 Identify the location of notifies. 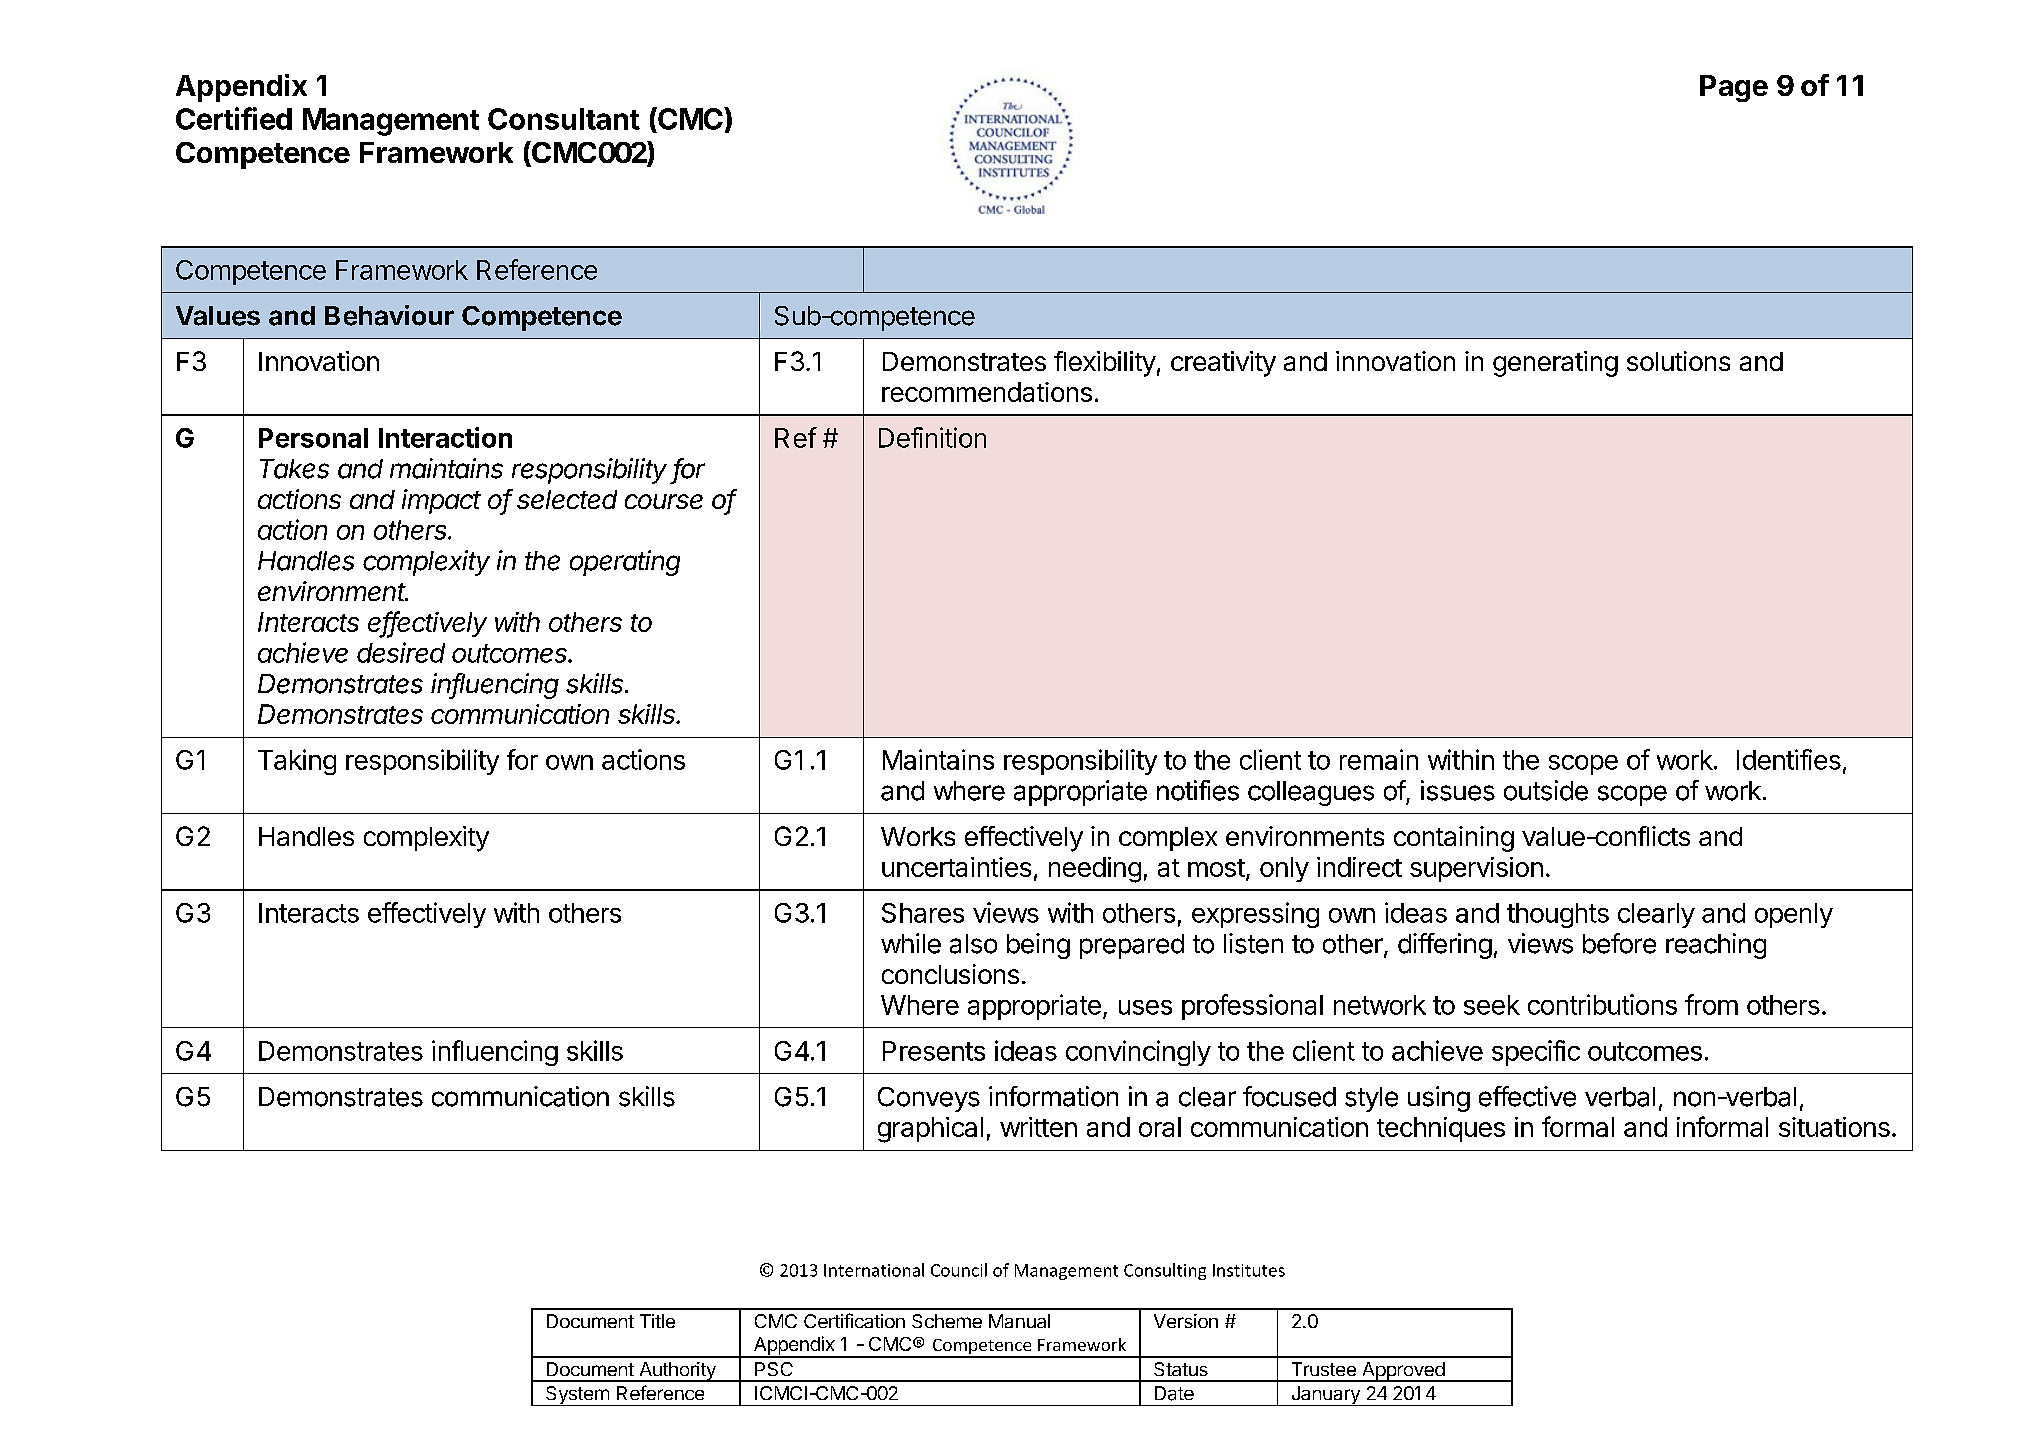
(1198, 790).
